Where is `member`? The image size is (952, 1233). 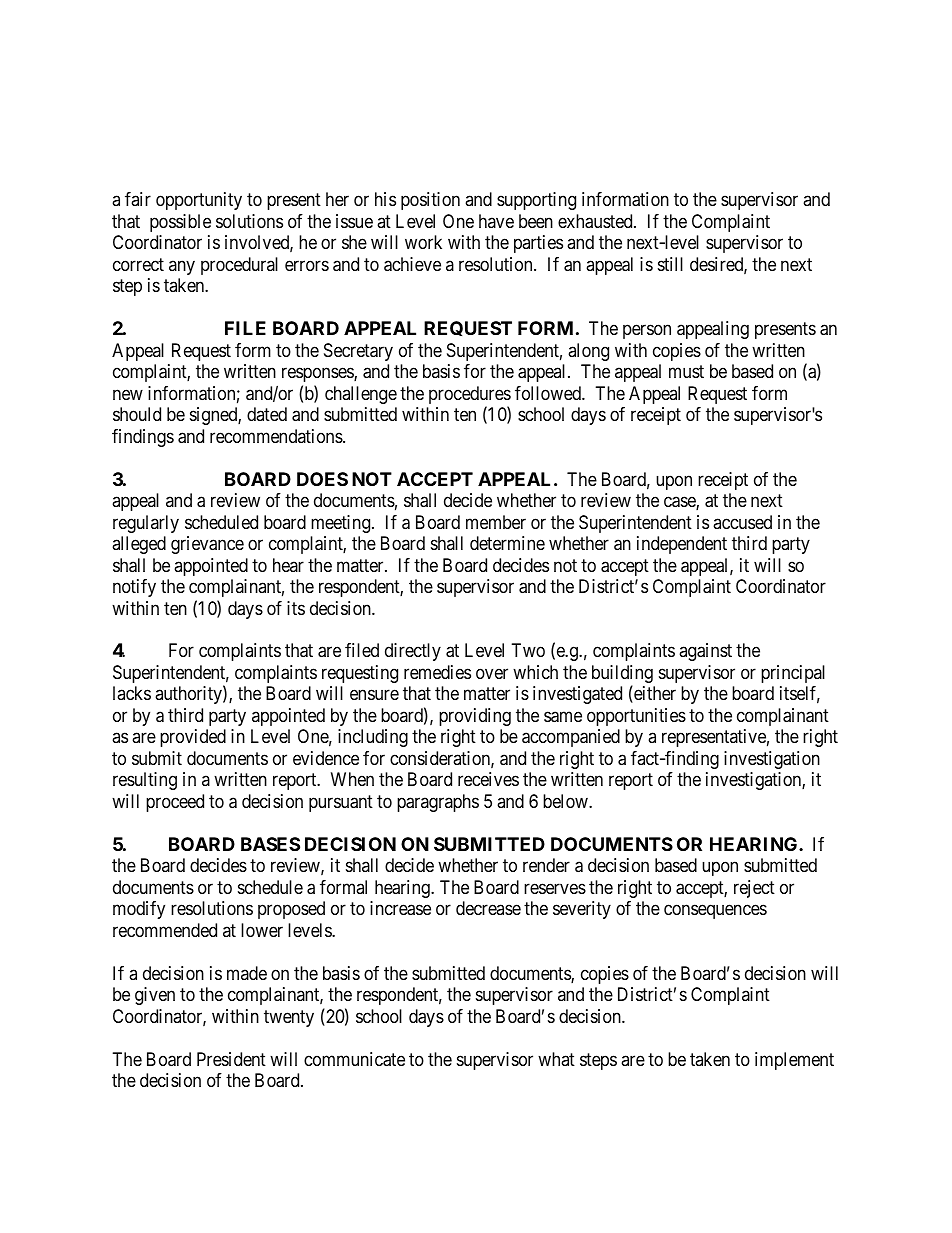
member is located at coordinates (496, 522).
